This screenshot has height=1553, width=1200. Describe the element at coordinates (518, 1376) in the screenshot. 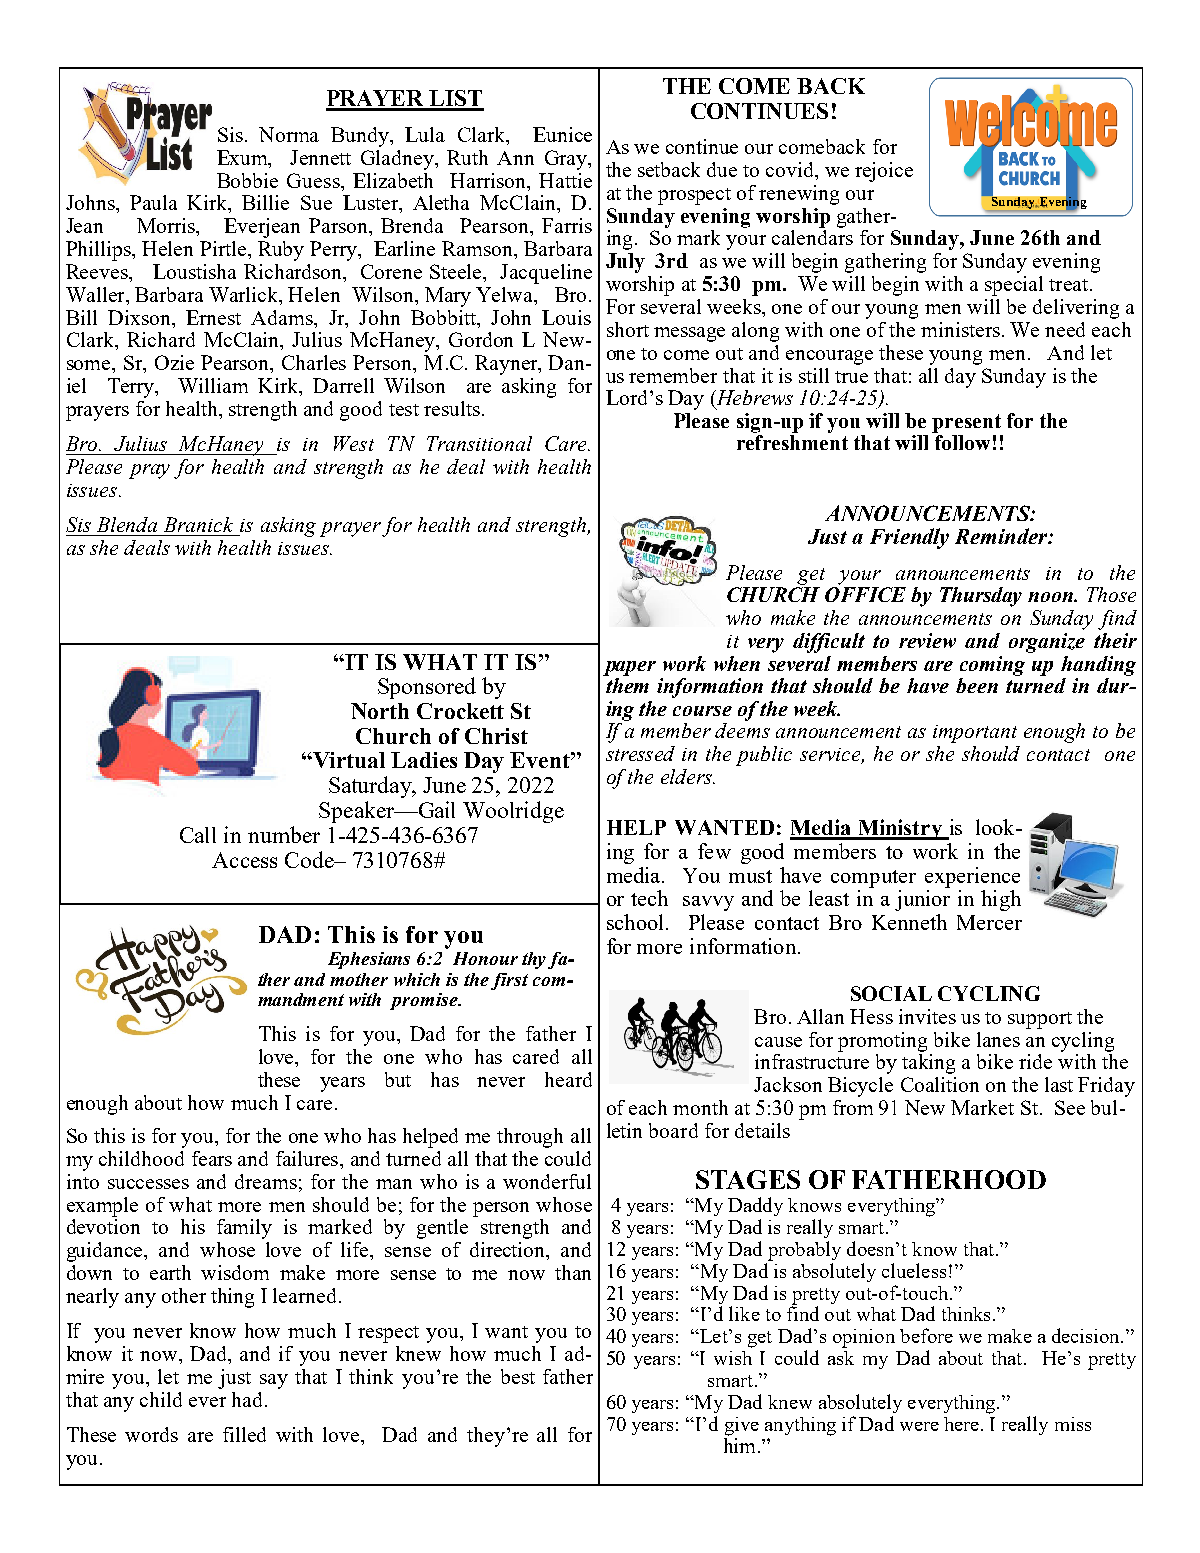

I see `best` at that location.
